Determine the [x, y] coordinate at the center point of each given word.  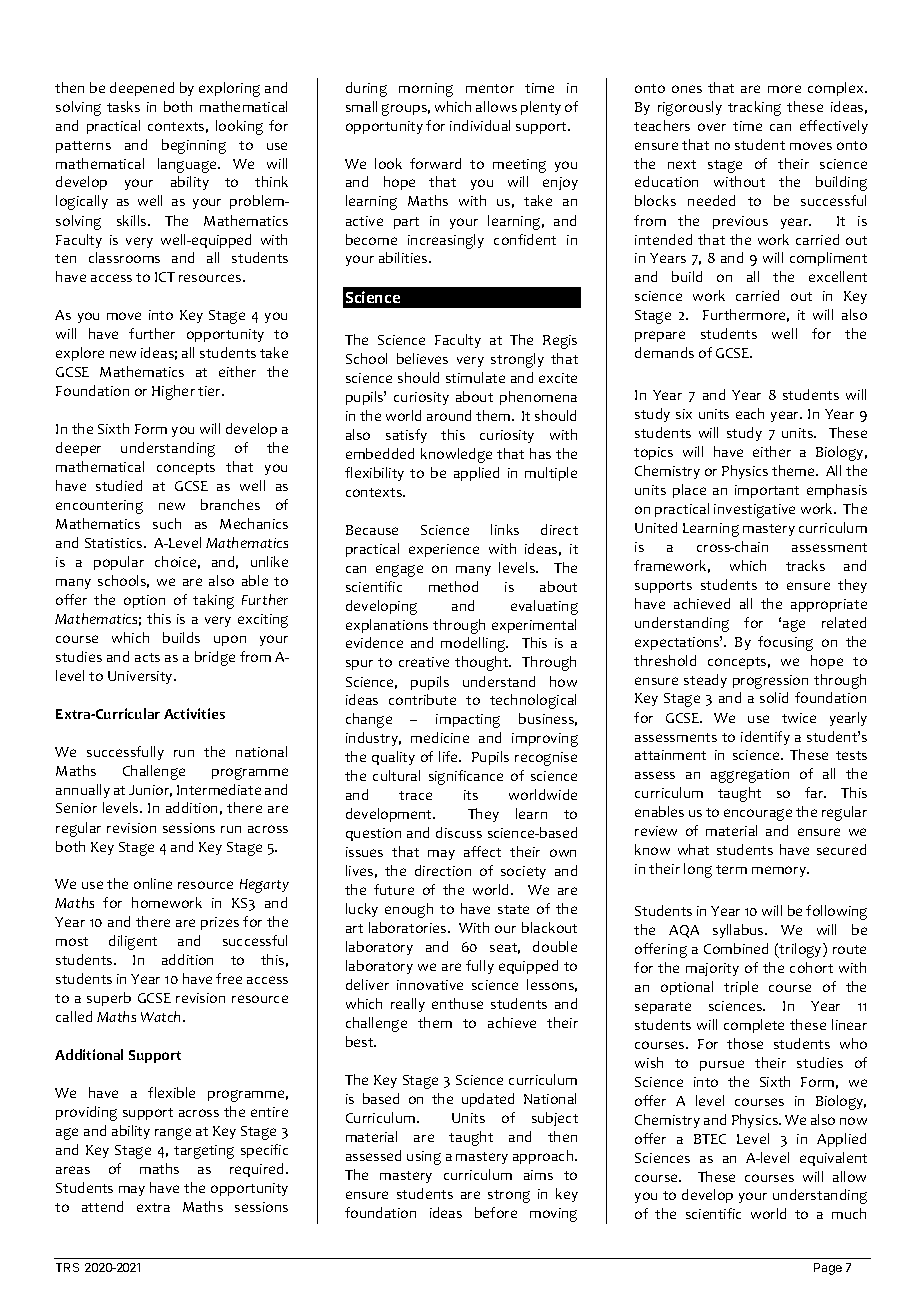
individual [480, 125]
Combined [736, 948]
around [449, 415]
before [496, 1212]
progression [770, 682]
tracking [754, 108]
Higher [173, 392]
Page [828, 1269]
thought [483, 663]
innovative [430, 985]
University [141, 677]
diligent [133, 942]
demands [664, 352]
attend [102, 1206]
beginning [194, 146]
